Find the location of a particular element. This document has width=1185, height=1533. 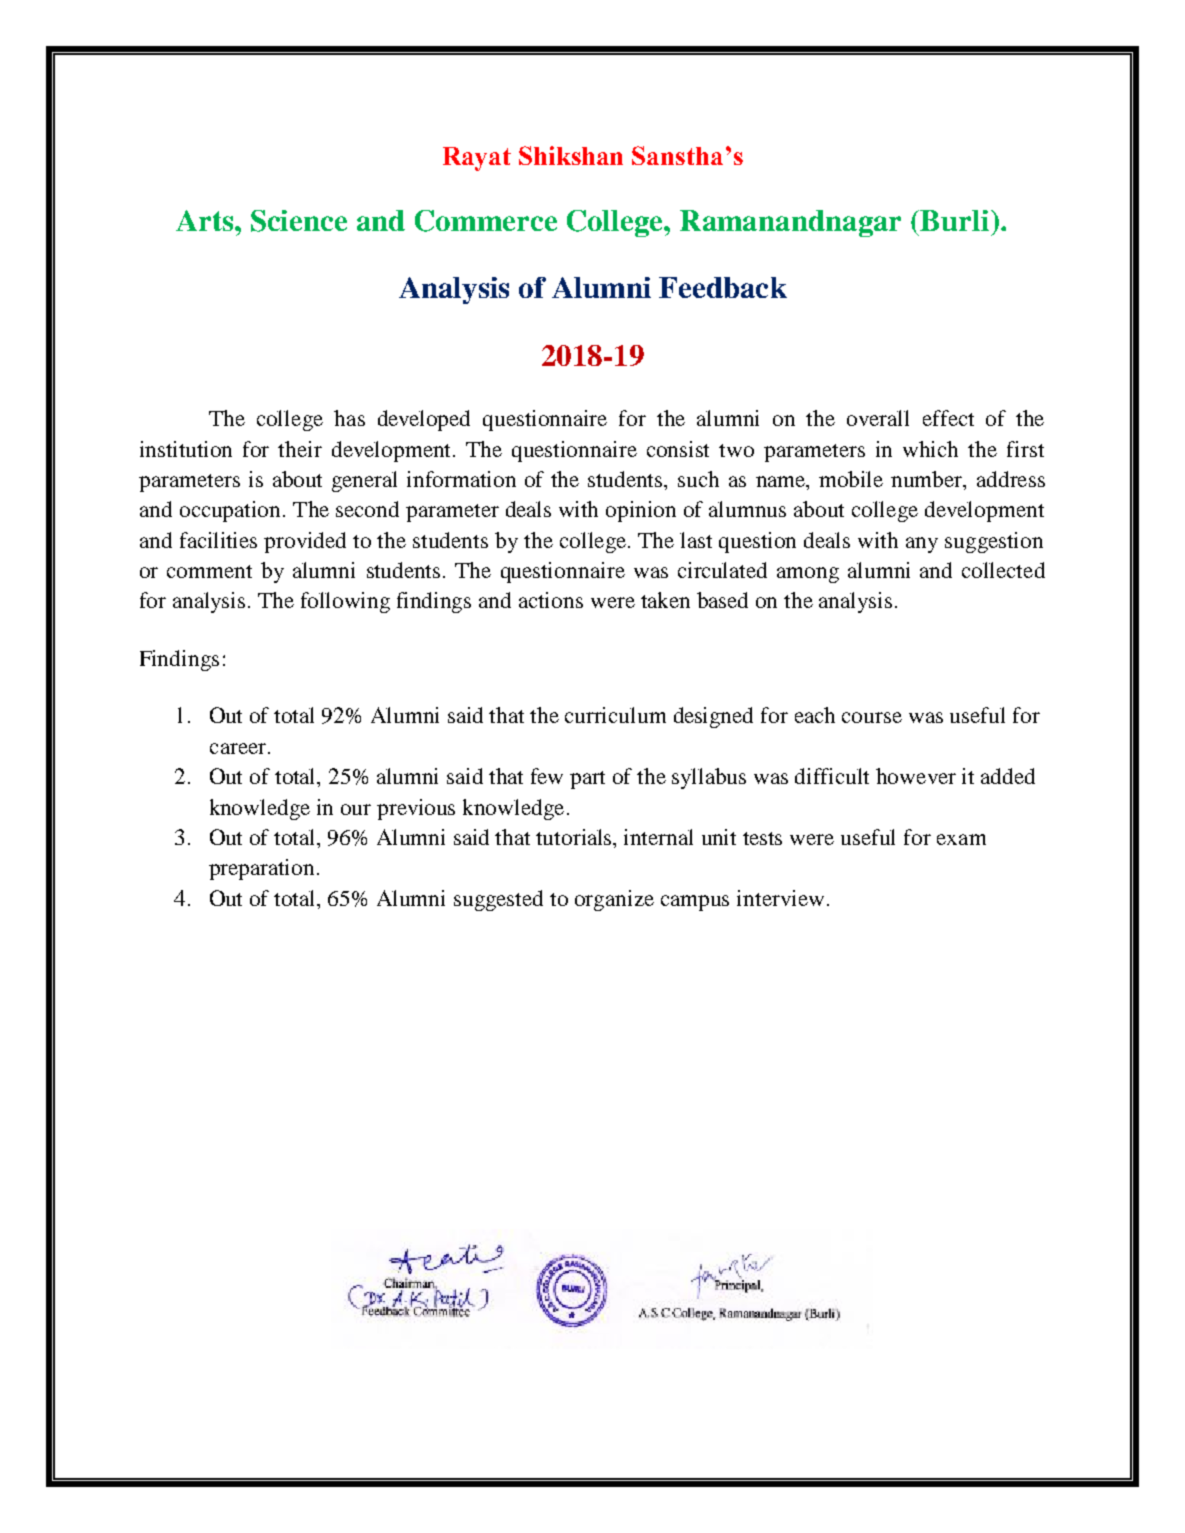

exam is located at coordinates (961, 839).
